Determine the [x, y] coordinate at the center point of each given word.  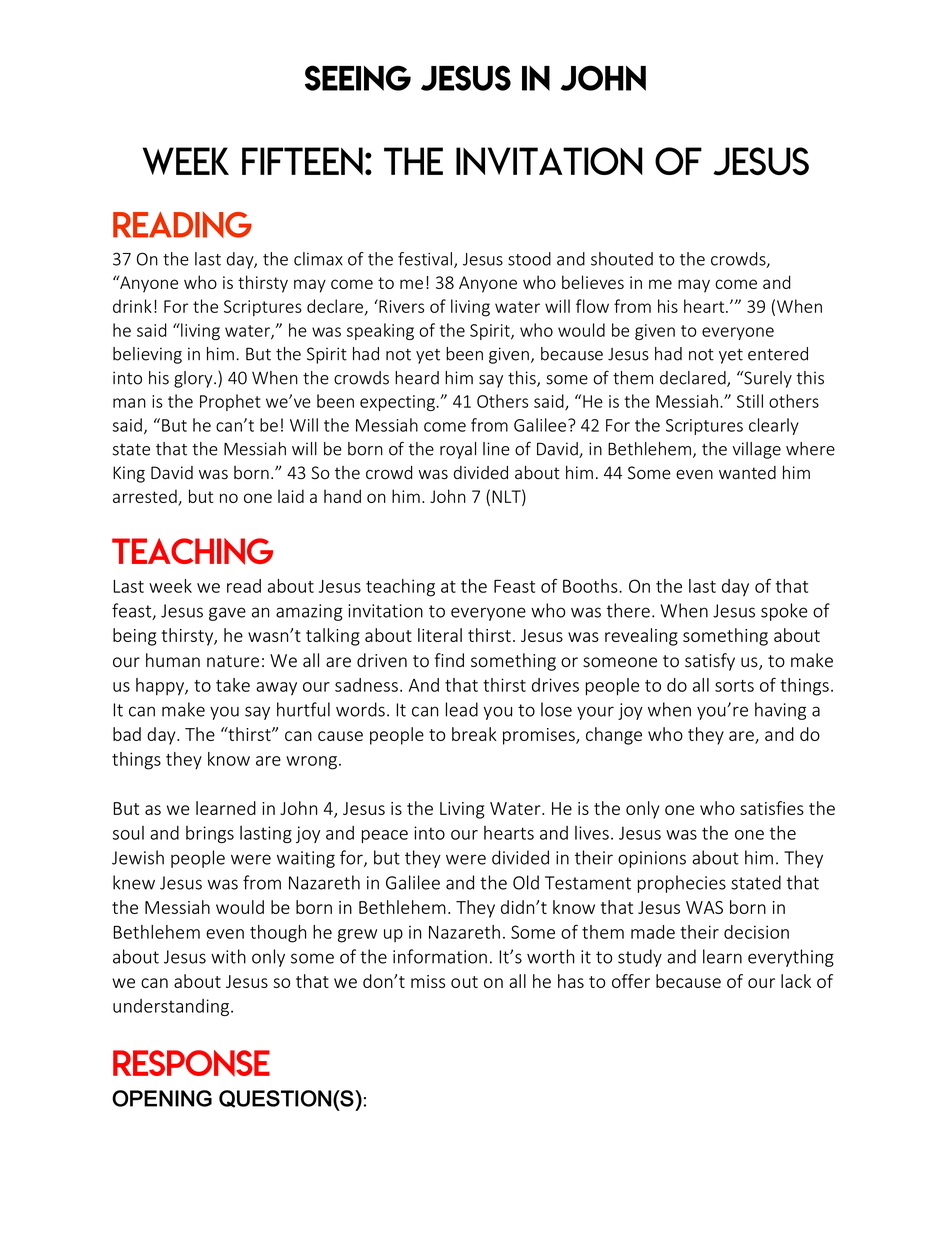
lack [796, 981]
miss [428, 981]
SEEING [358, 78]
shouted [622, 259]
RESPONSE [191, 1063]
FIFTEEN [302, 161]
